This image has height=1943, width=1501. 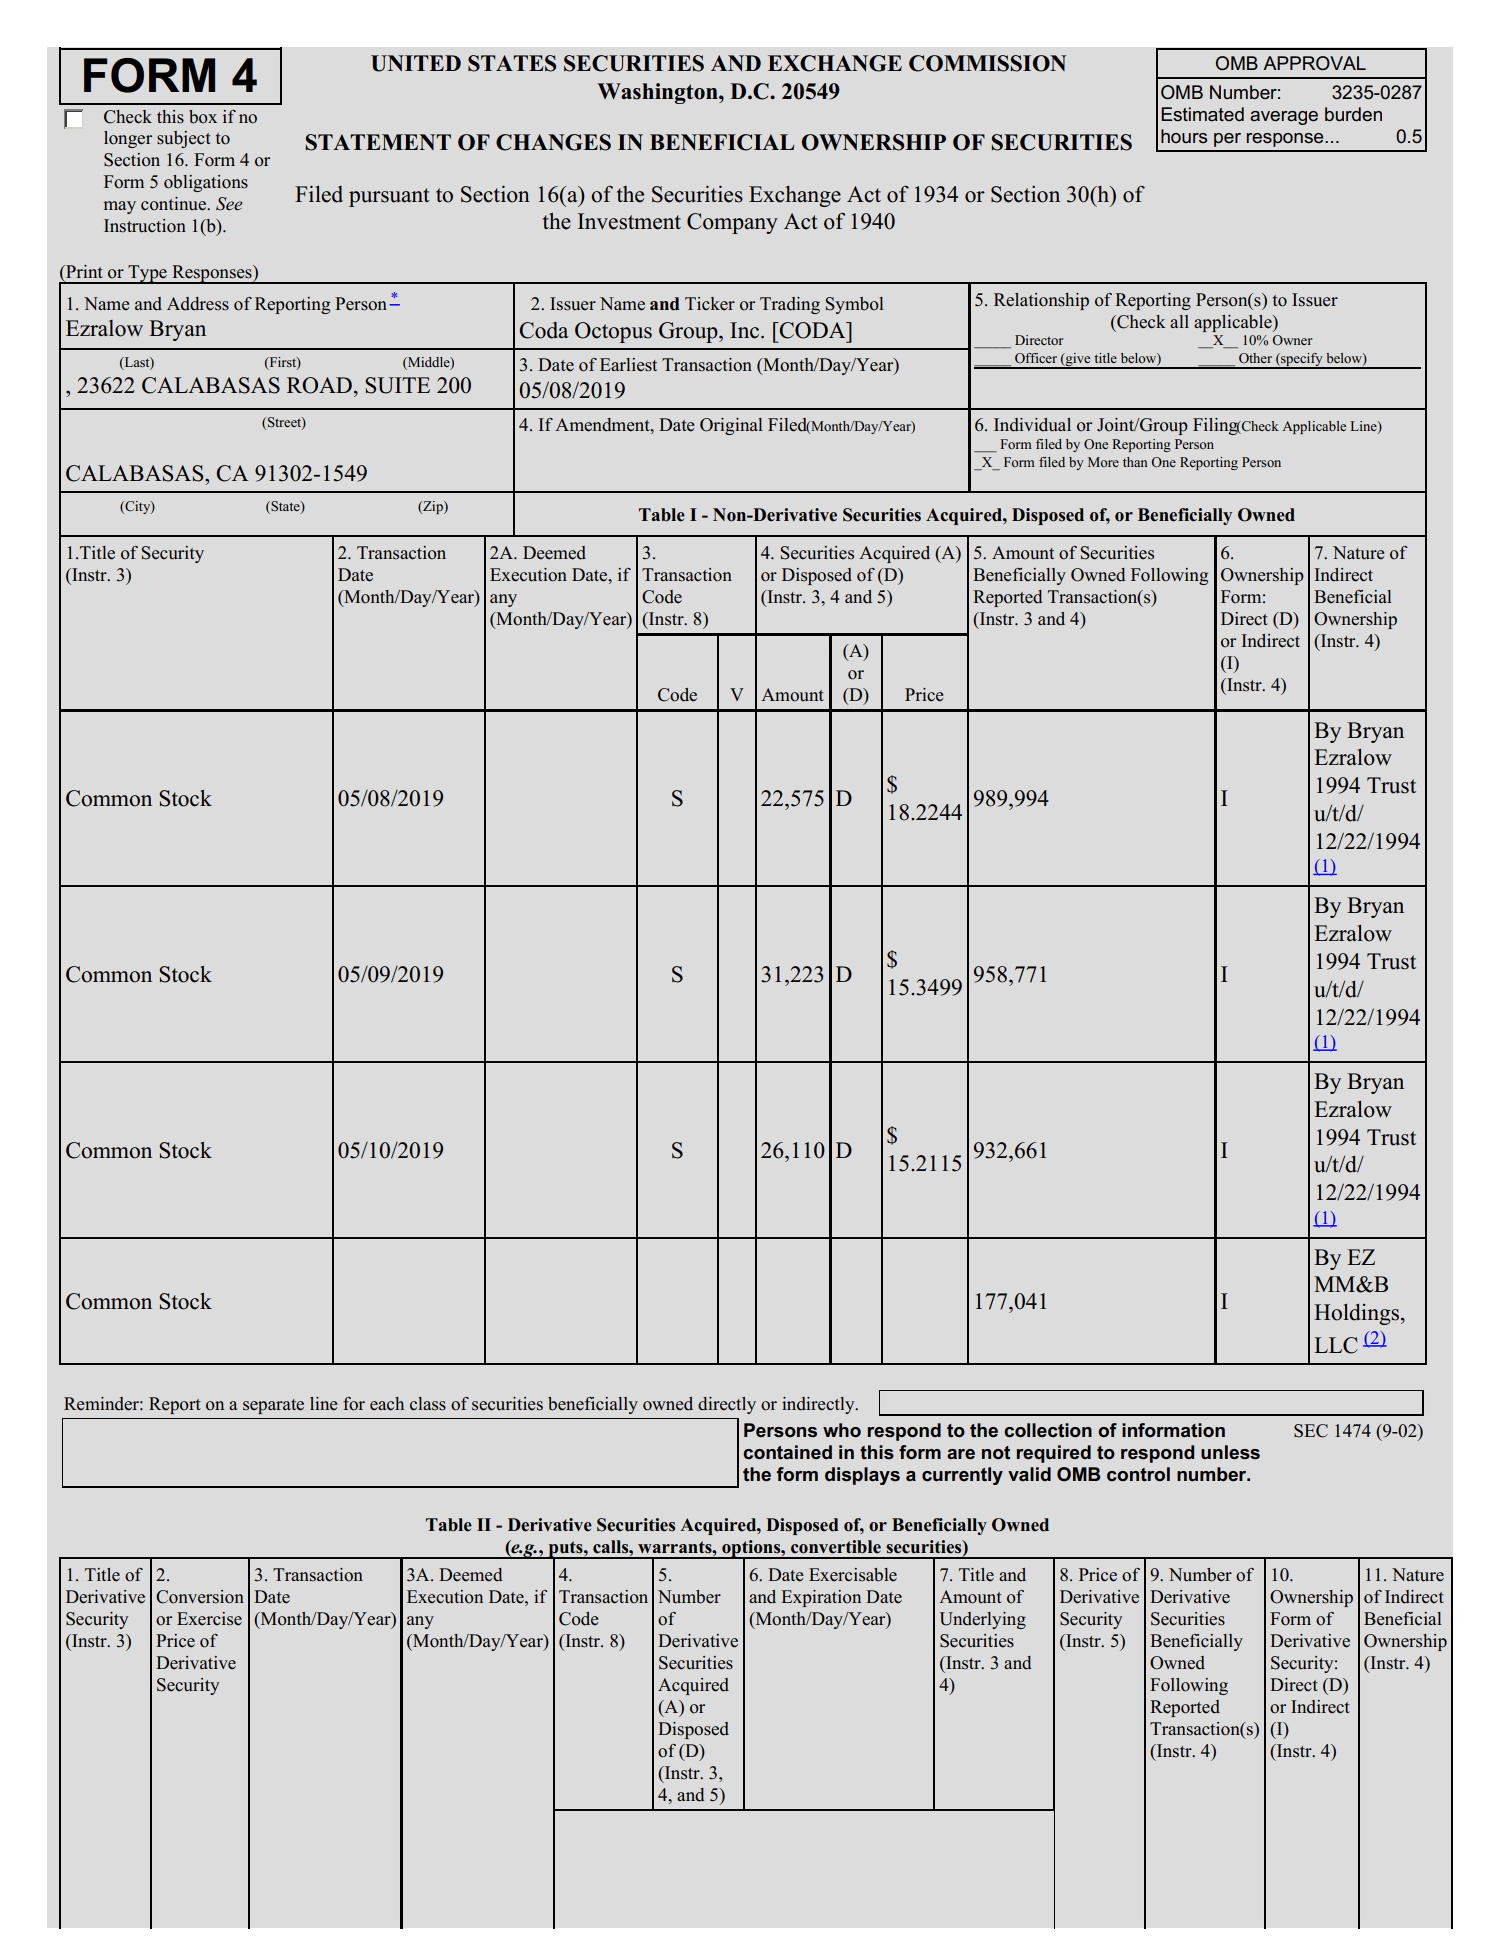 What do you see at coordinates (553, 142) in the image?
I see `CHANGES` at bounding box center [553, 142].
